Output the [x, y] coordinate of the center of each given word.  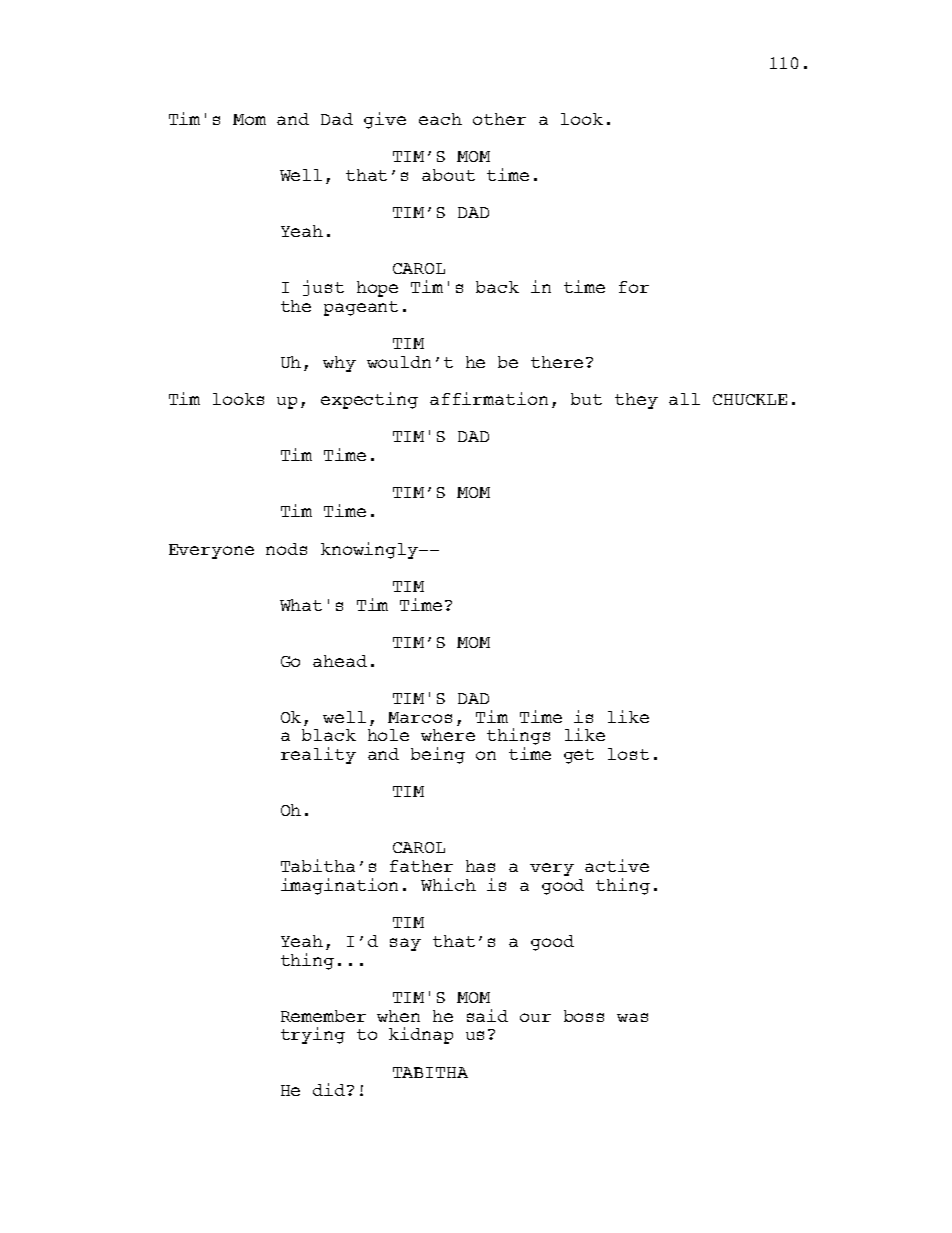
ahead [340, 661]
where [448, 735]
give [385, 120]
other [499, 119]
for [634, 287]
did [330, 1089]
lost [628, 754]
